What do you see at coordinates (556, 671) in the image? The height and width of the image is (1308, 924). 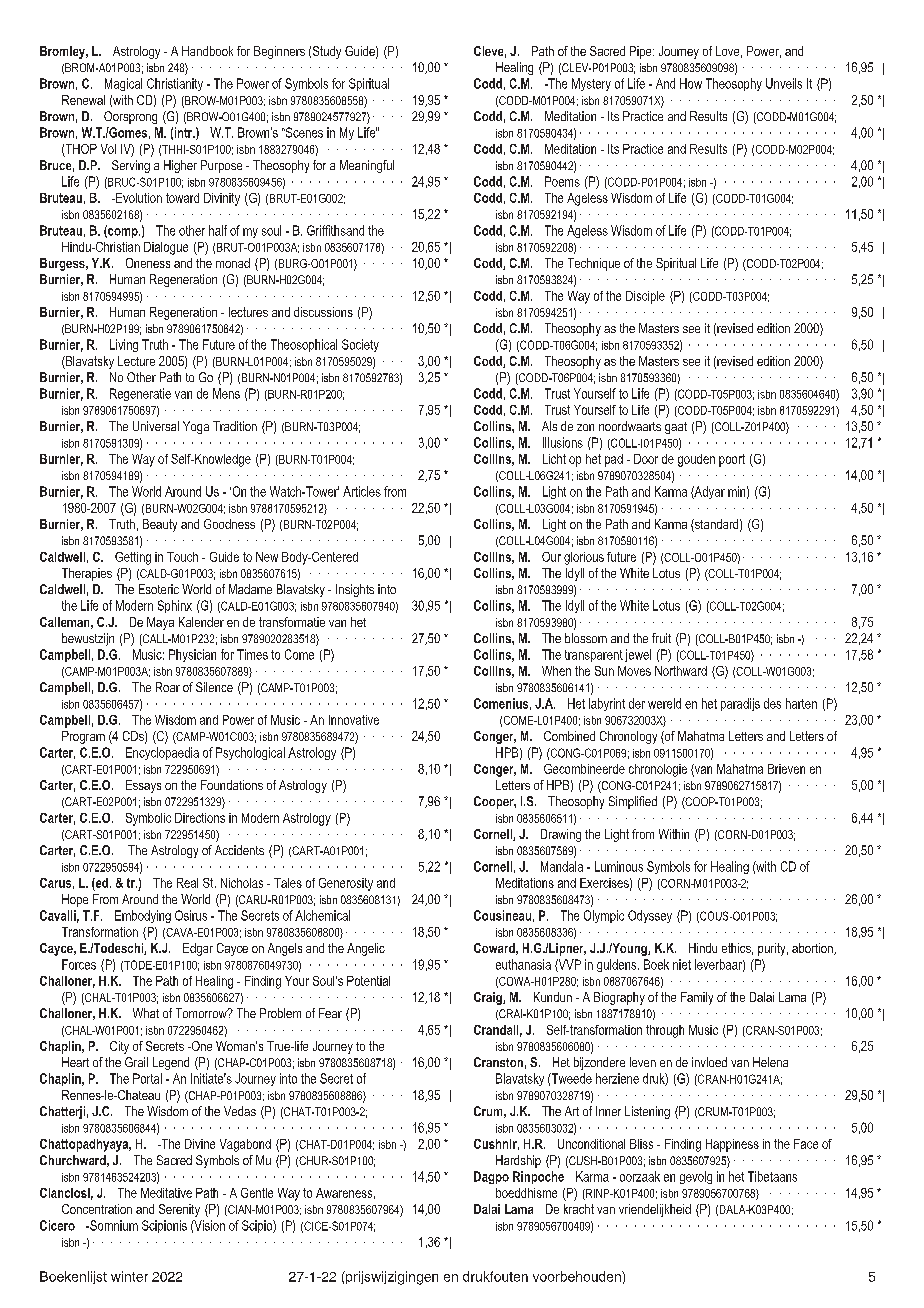 I see `When` at bounding box center [556, 671].
